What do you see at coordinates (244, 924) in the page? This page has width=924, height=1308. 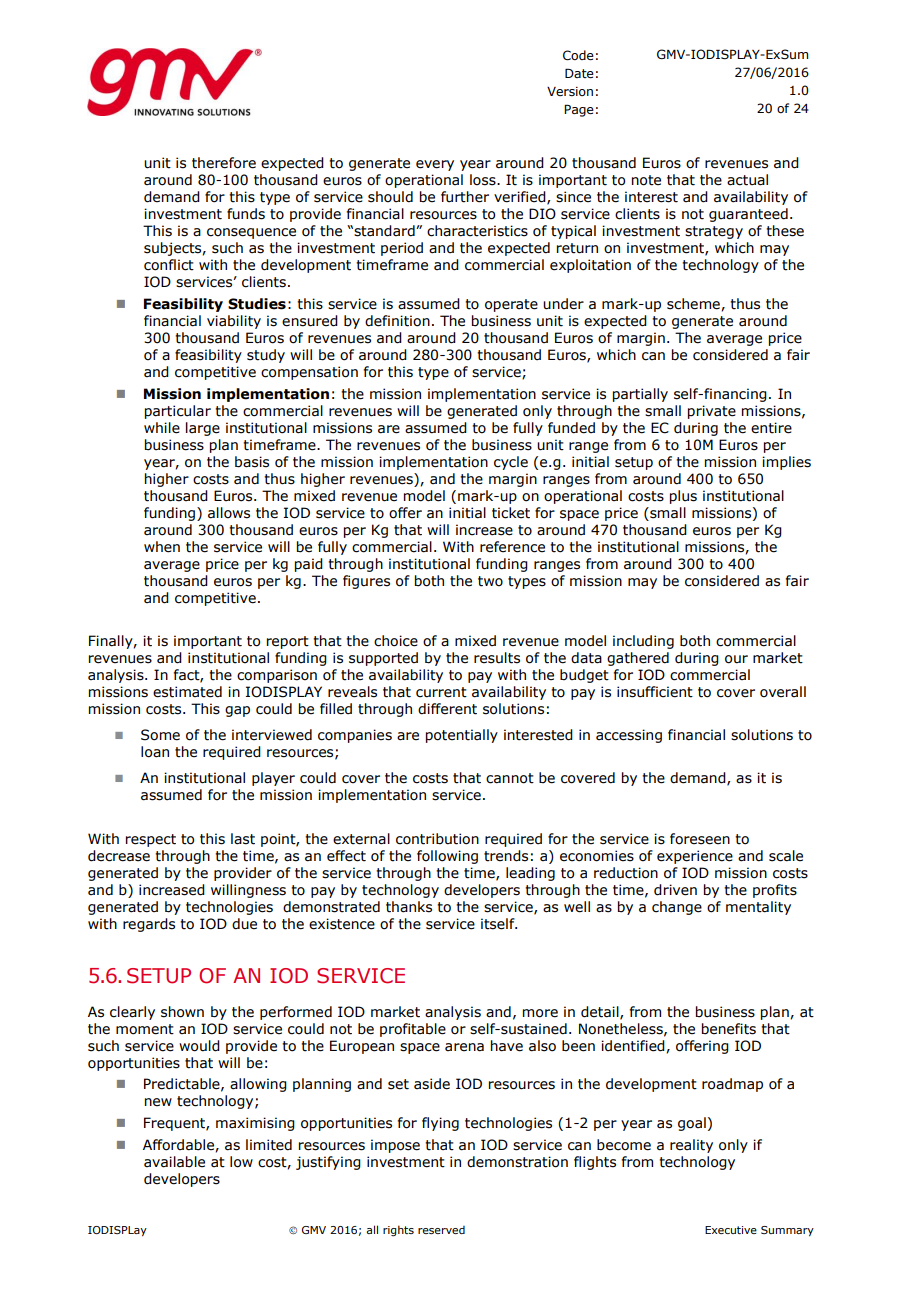 I see `due` at bounding box center [244, 924].
